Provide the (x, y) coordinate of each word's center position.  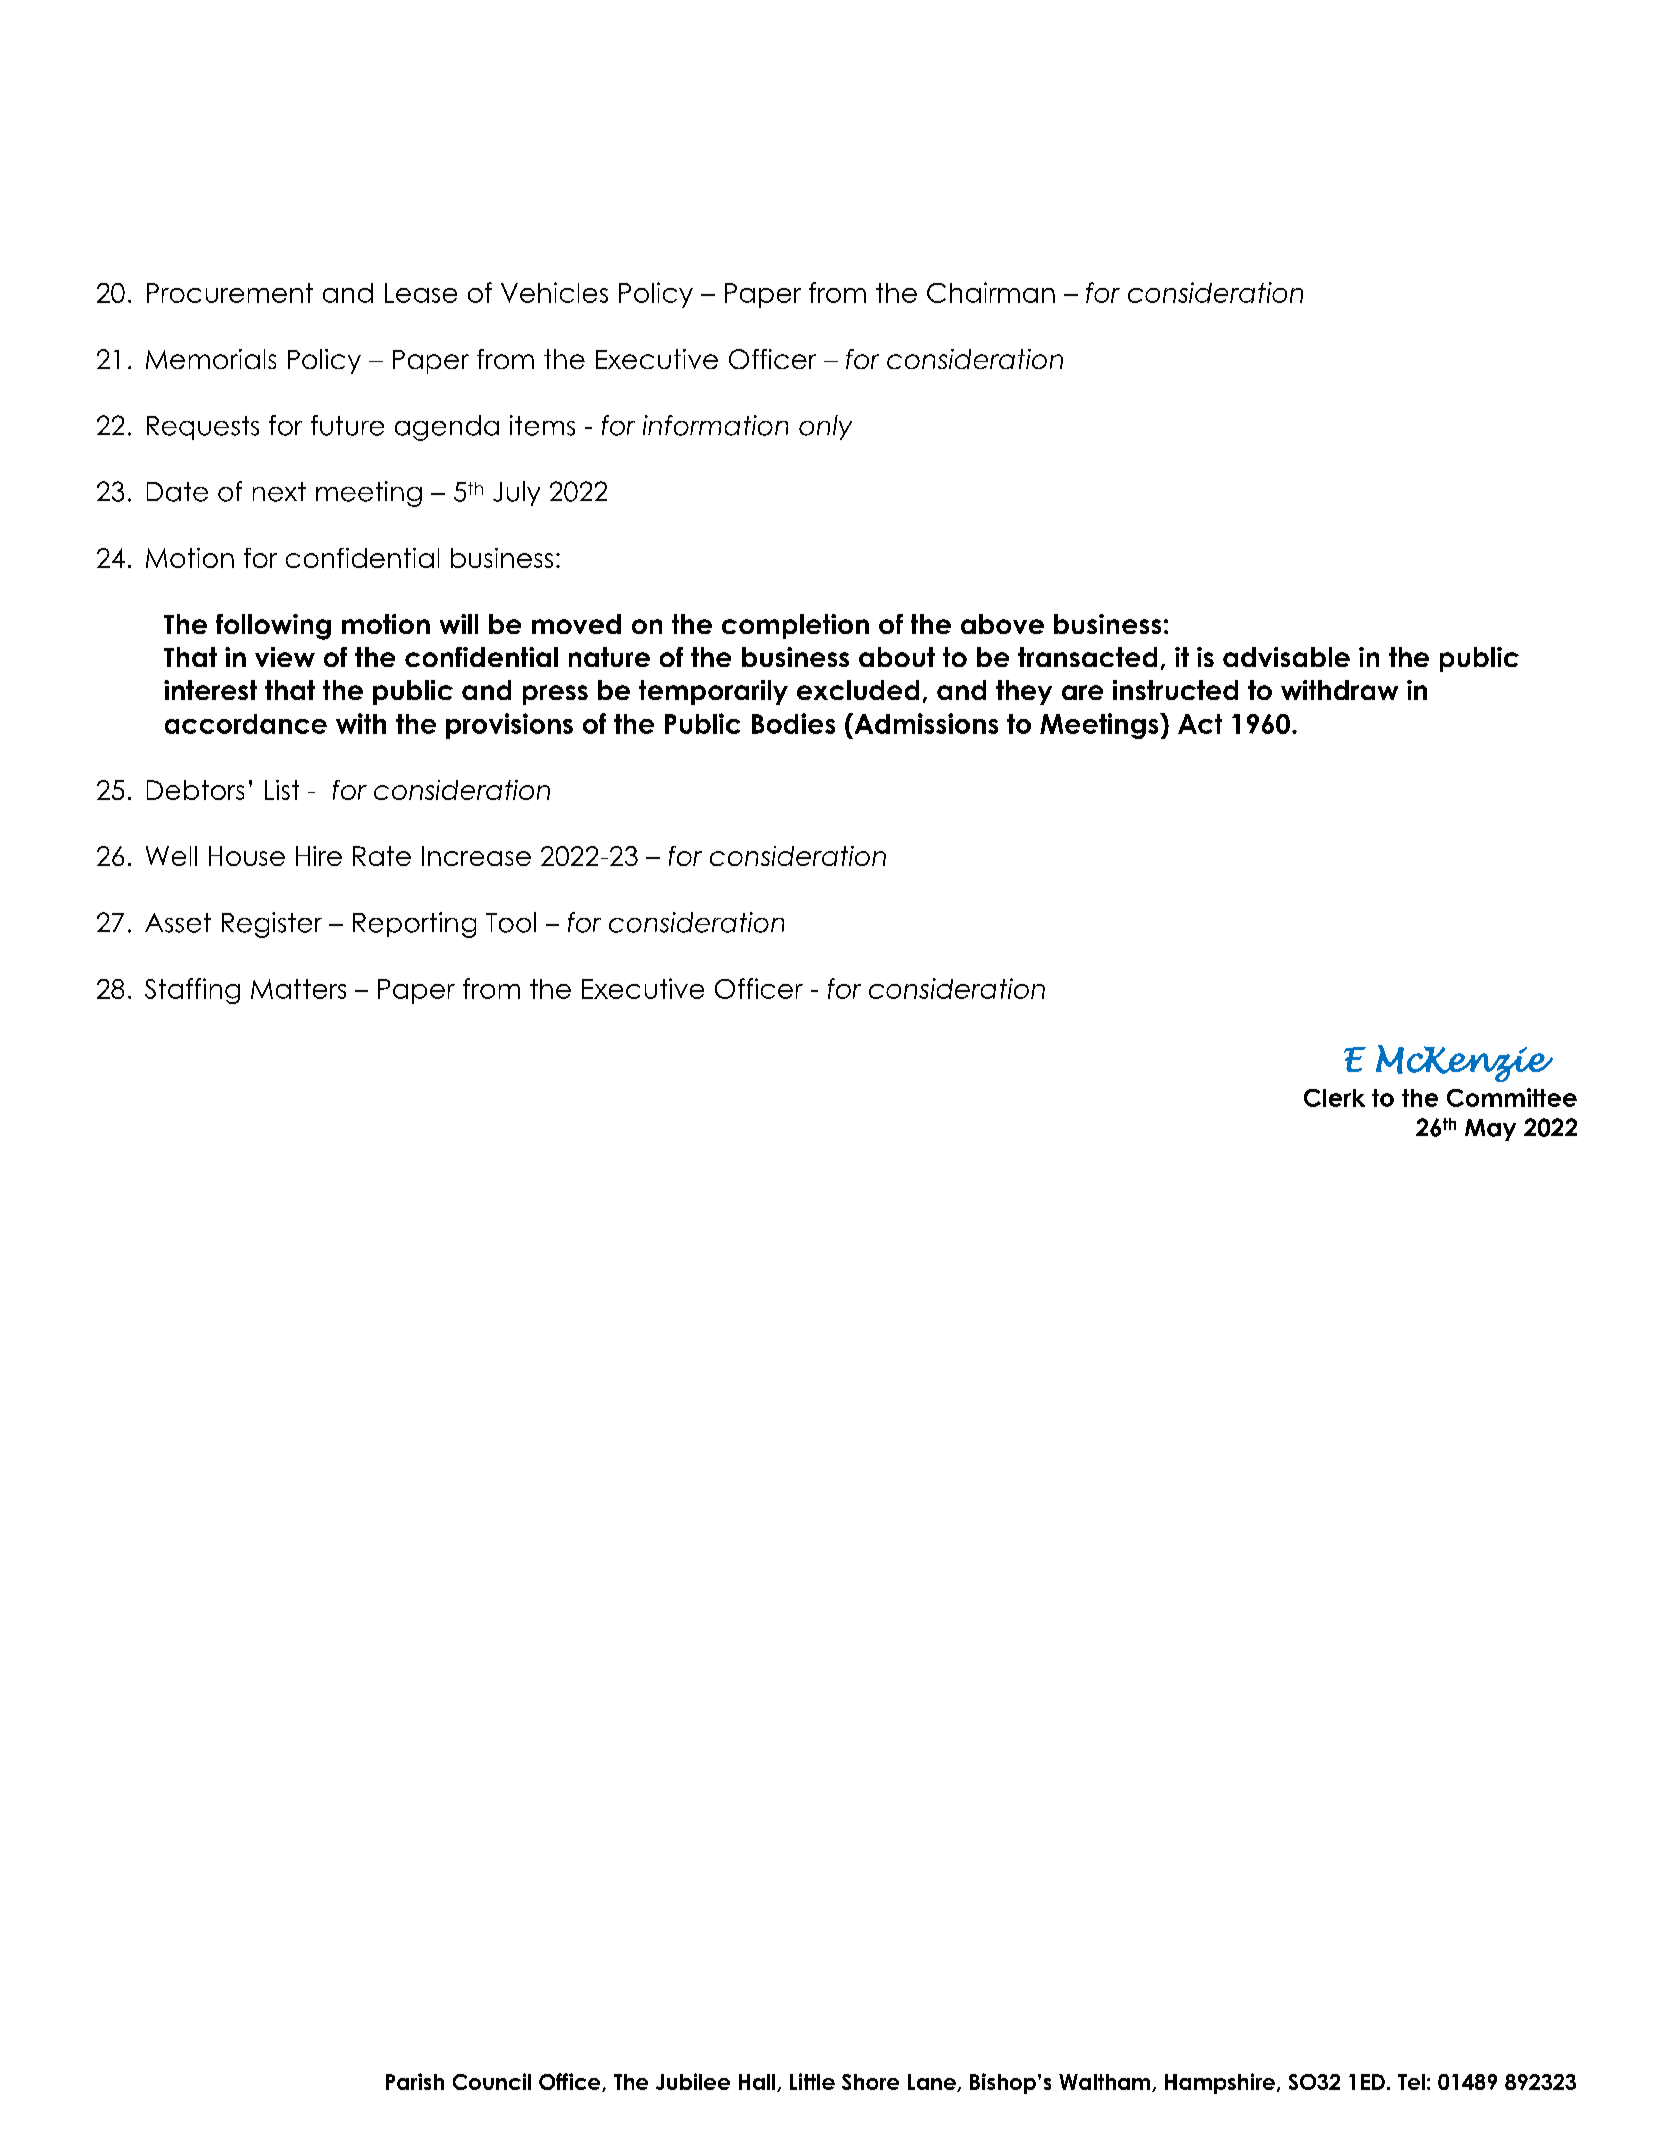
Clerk (1334, 1098)
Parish (415, 2081)
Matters (298, 989)
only (825, 427)
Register (272, 925)
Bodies (793, 723)
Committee (1512, 1097)
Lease (421, 293)
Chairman (991, 292)
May (1490, 1130)
